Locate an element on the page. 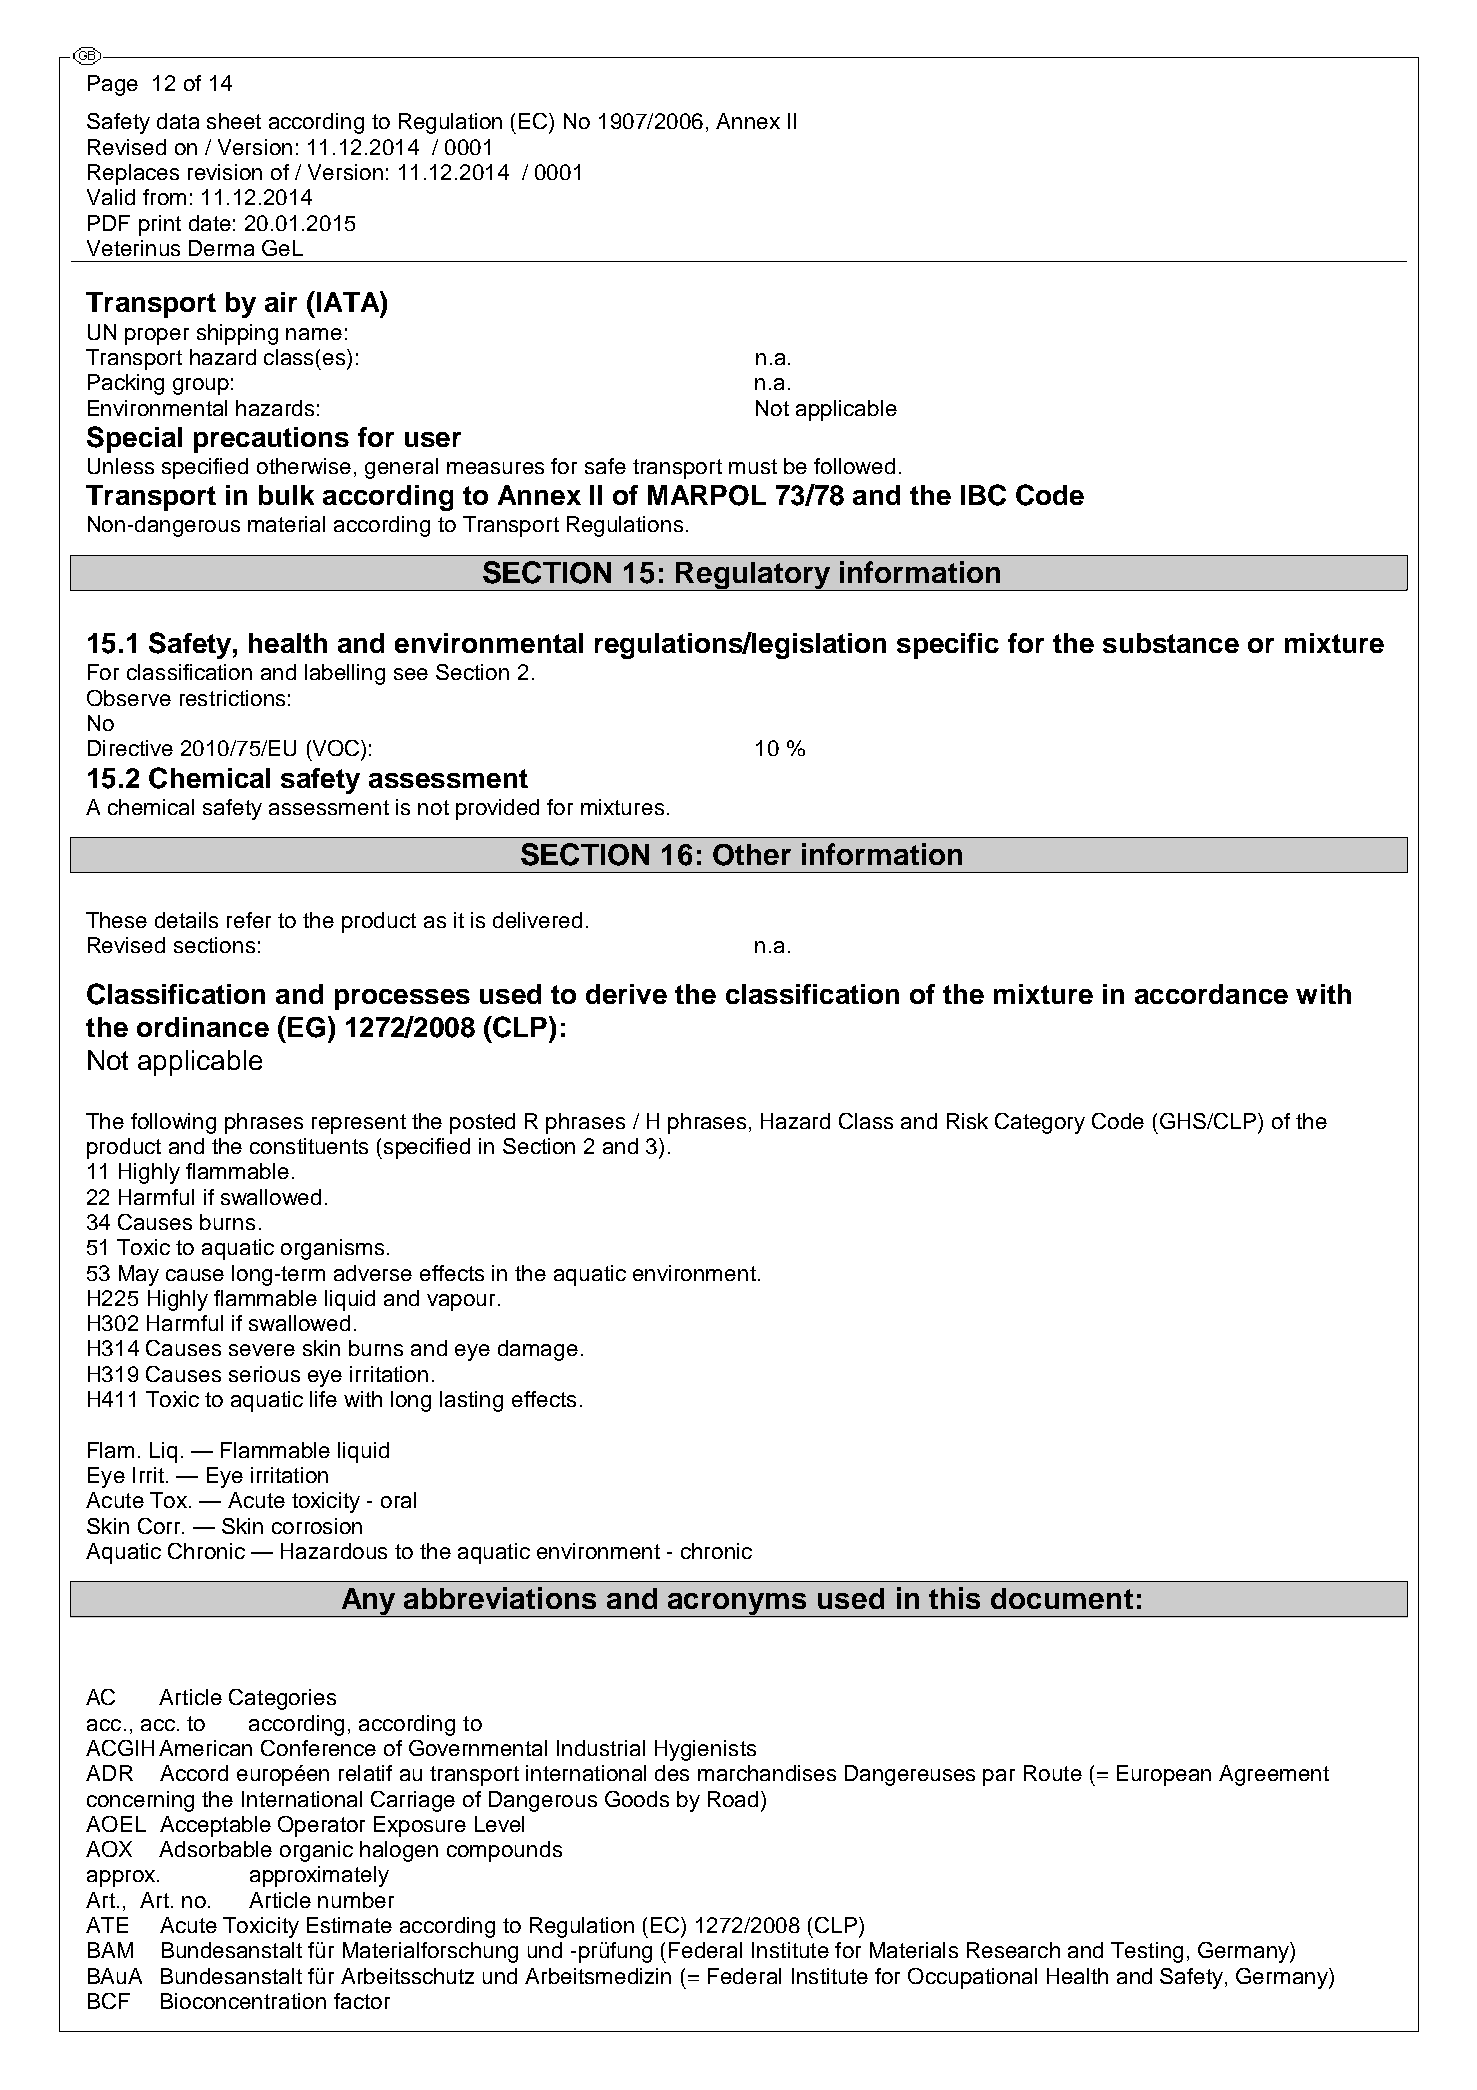  must is located at coordinates (753, 466).
